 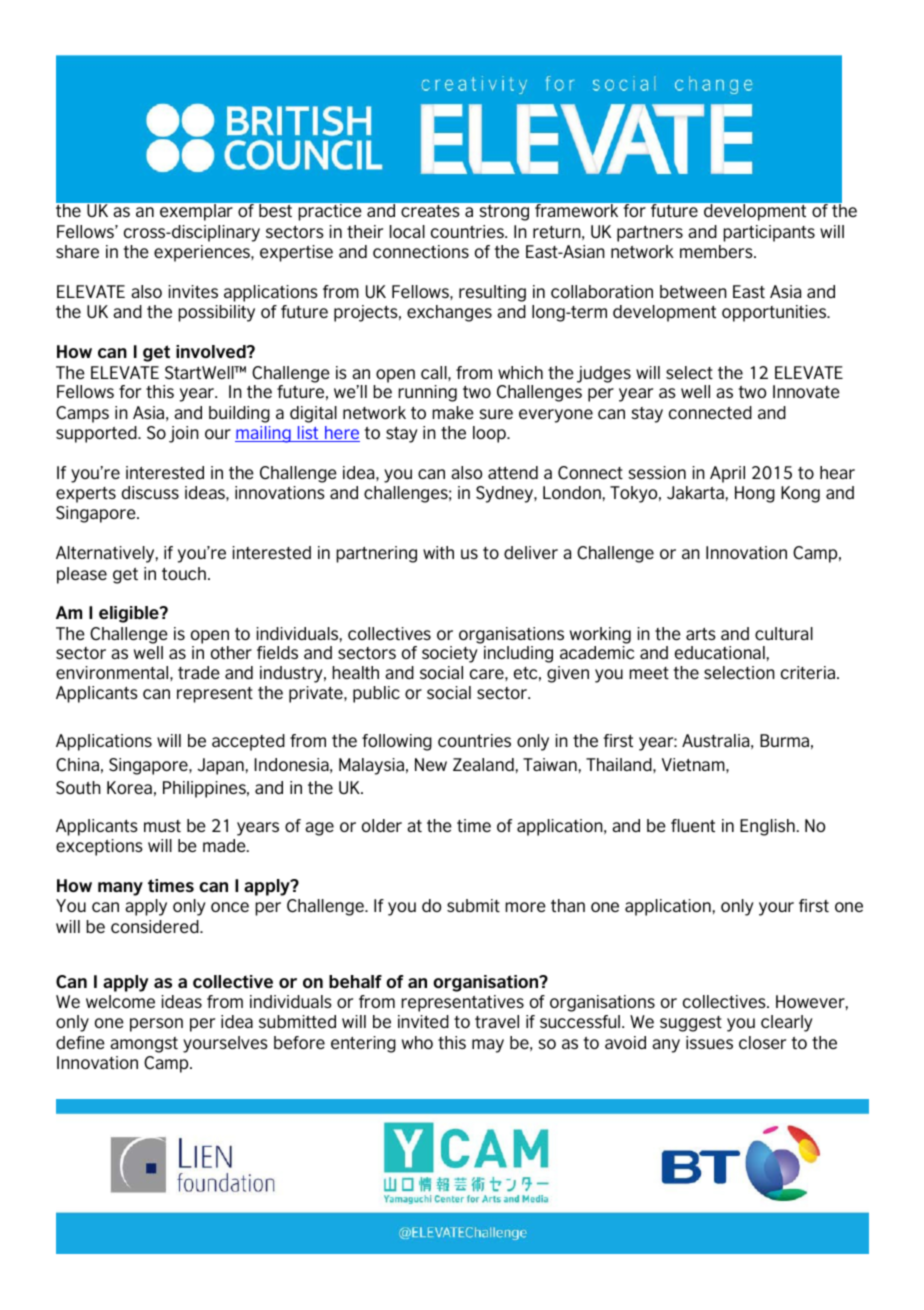 What do you see at coordinates (407, 231) in the screenshot?
I see `local` at bounding box center [407, 231].
